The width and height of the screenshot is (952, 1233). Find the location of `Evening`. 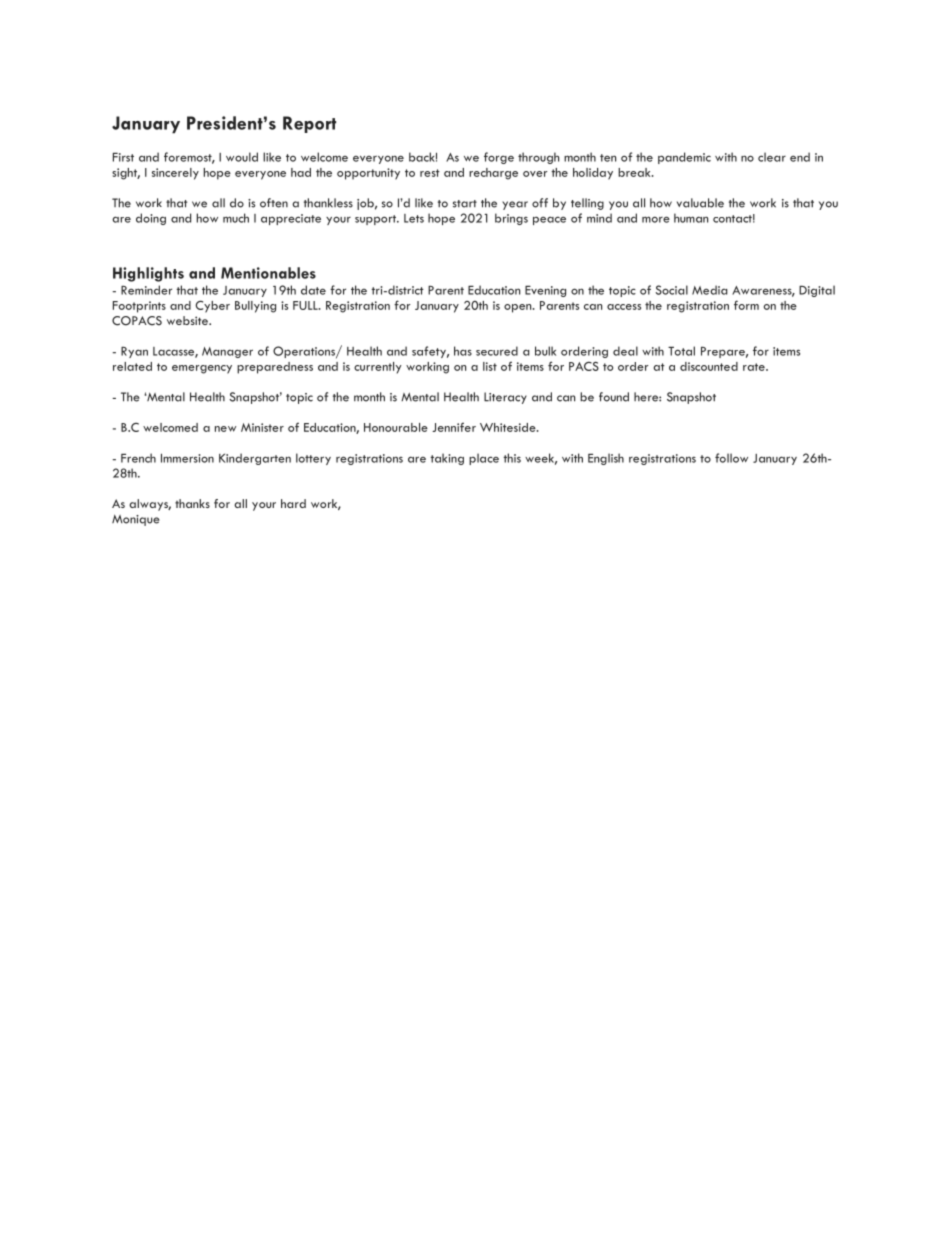

Evening is located at coordinates (545, 291).
